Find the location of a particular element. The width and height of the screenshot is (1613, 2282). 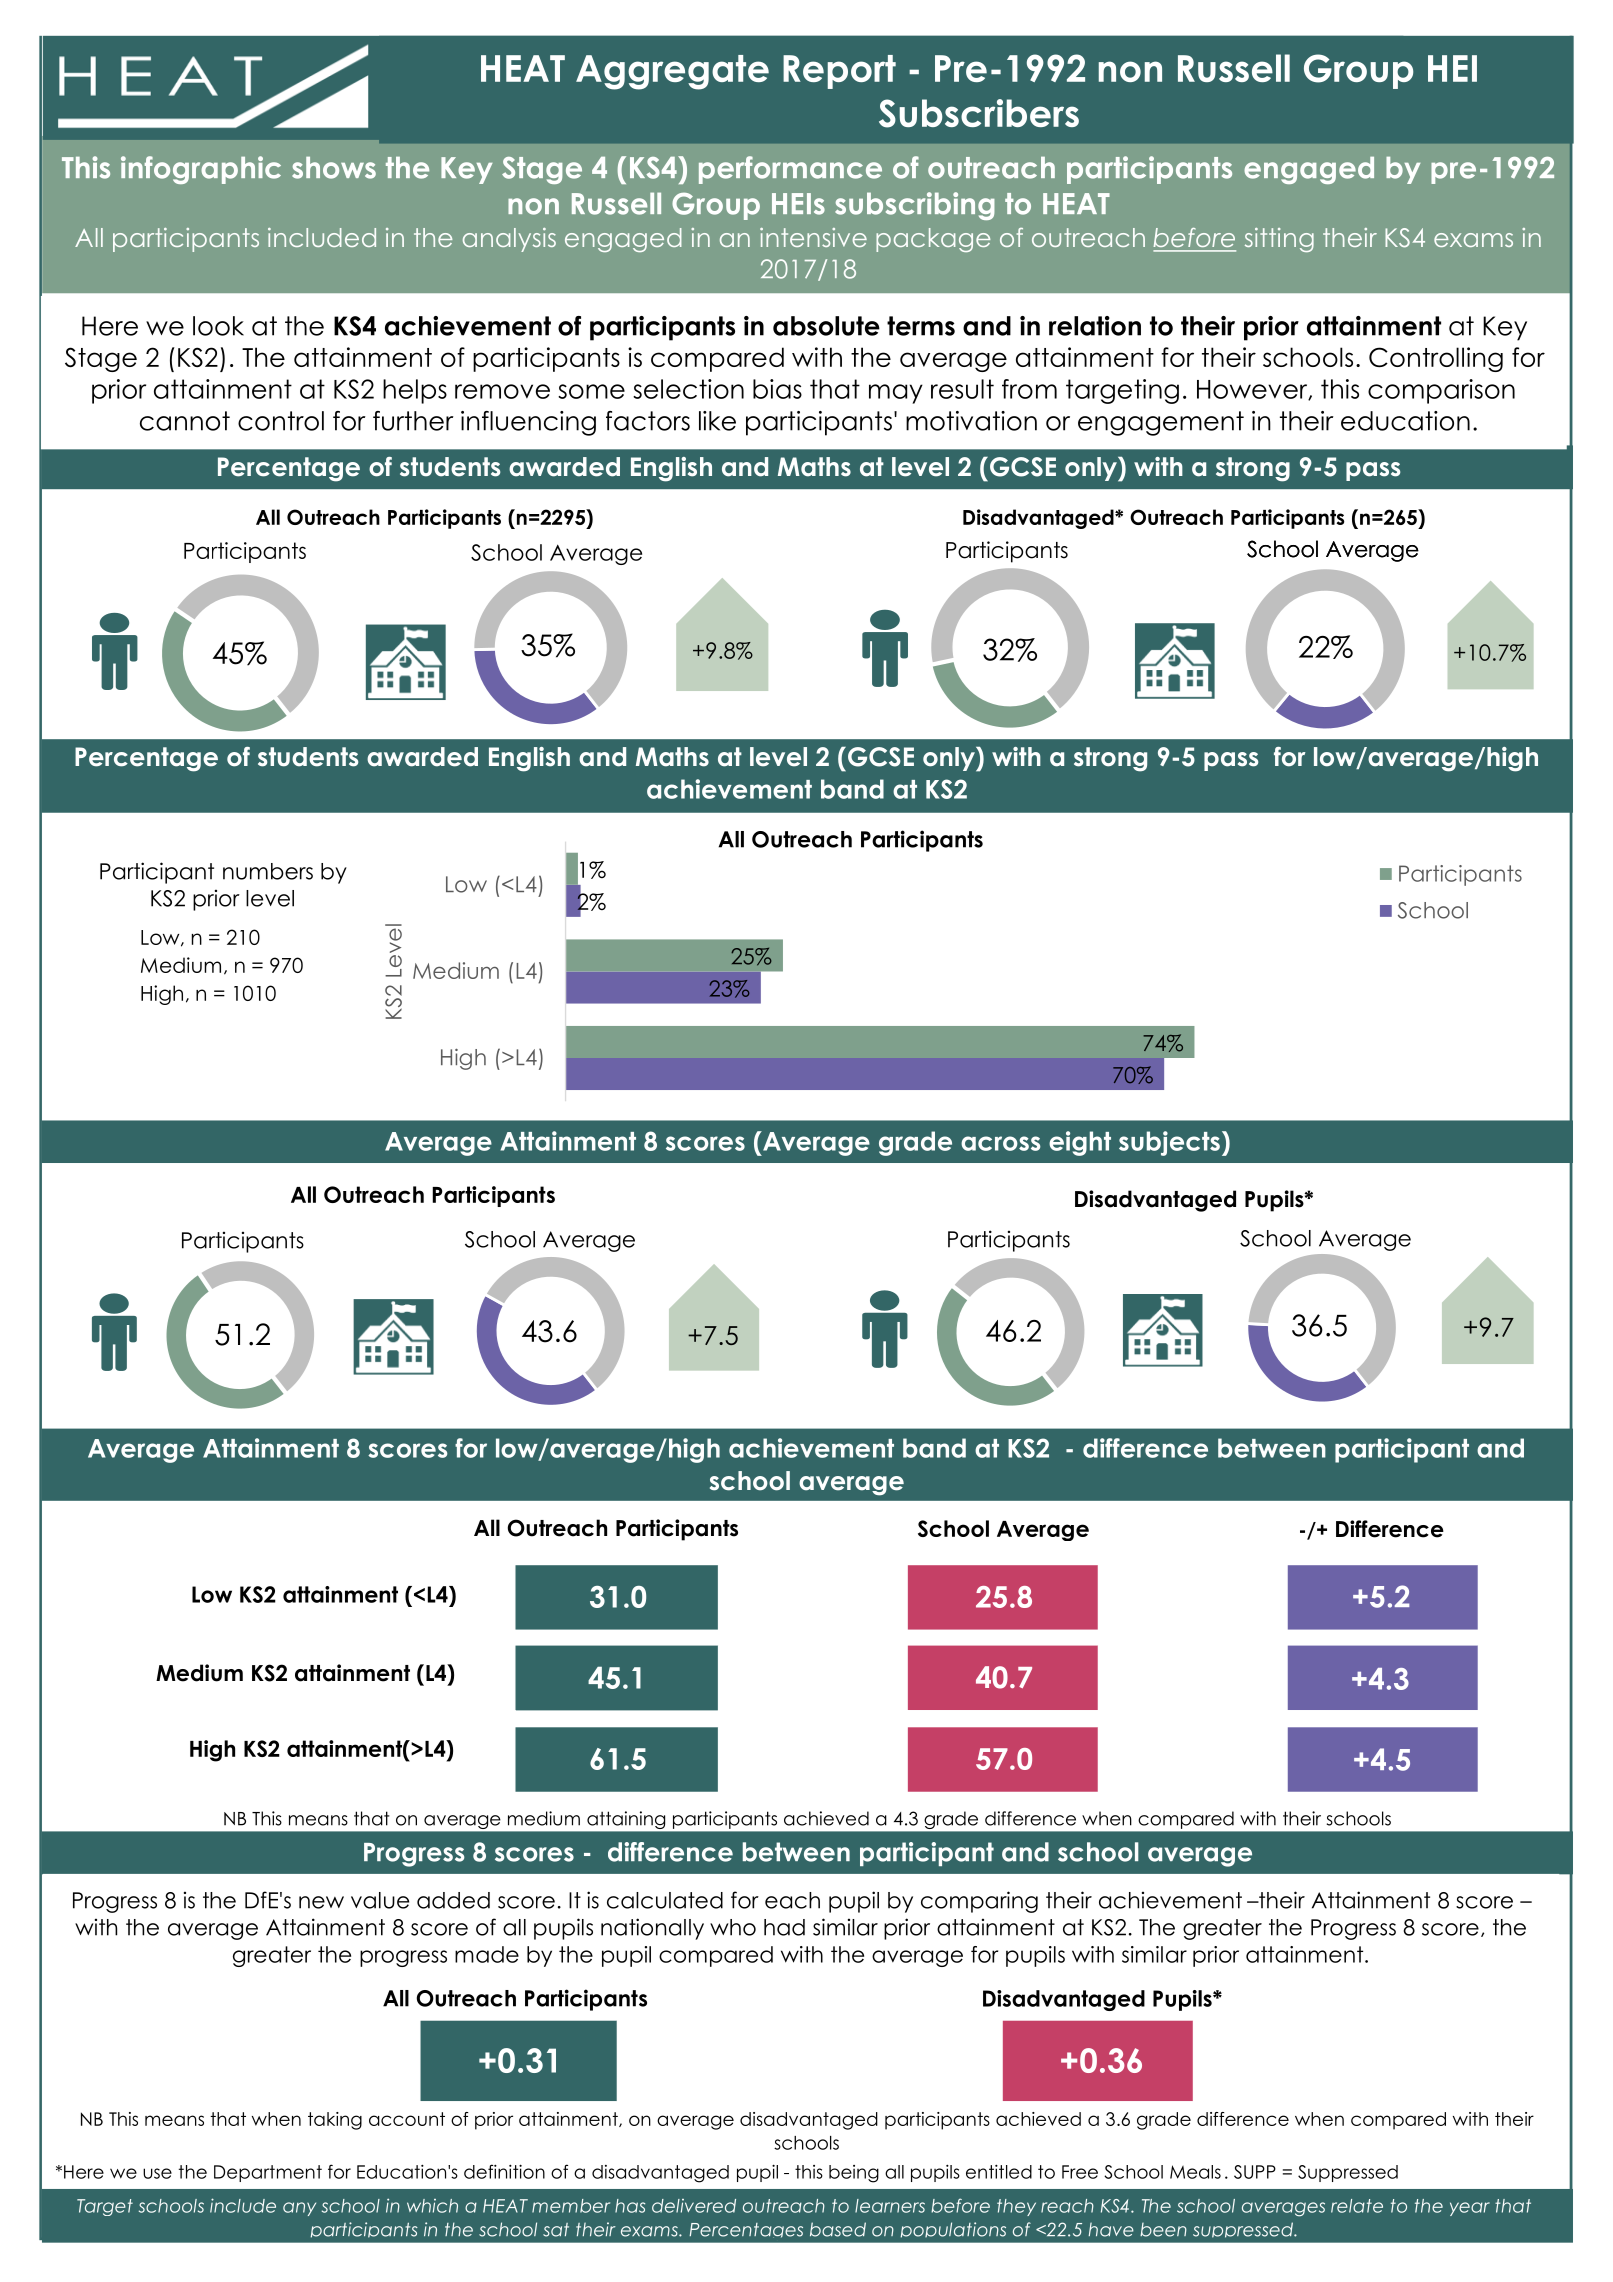

subjects is located at coordinates (1169, 1143).
